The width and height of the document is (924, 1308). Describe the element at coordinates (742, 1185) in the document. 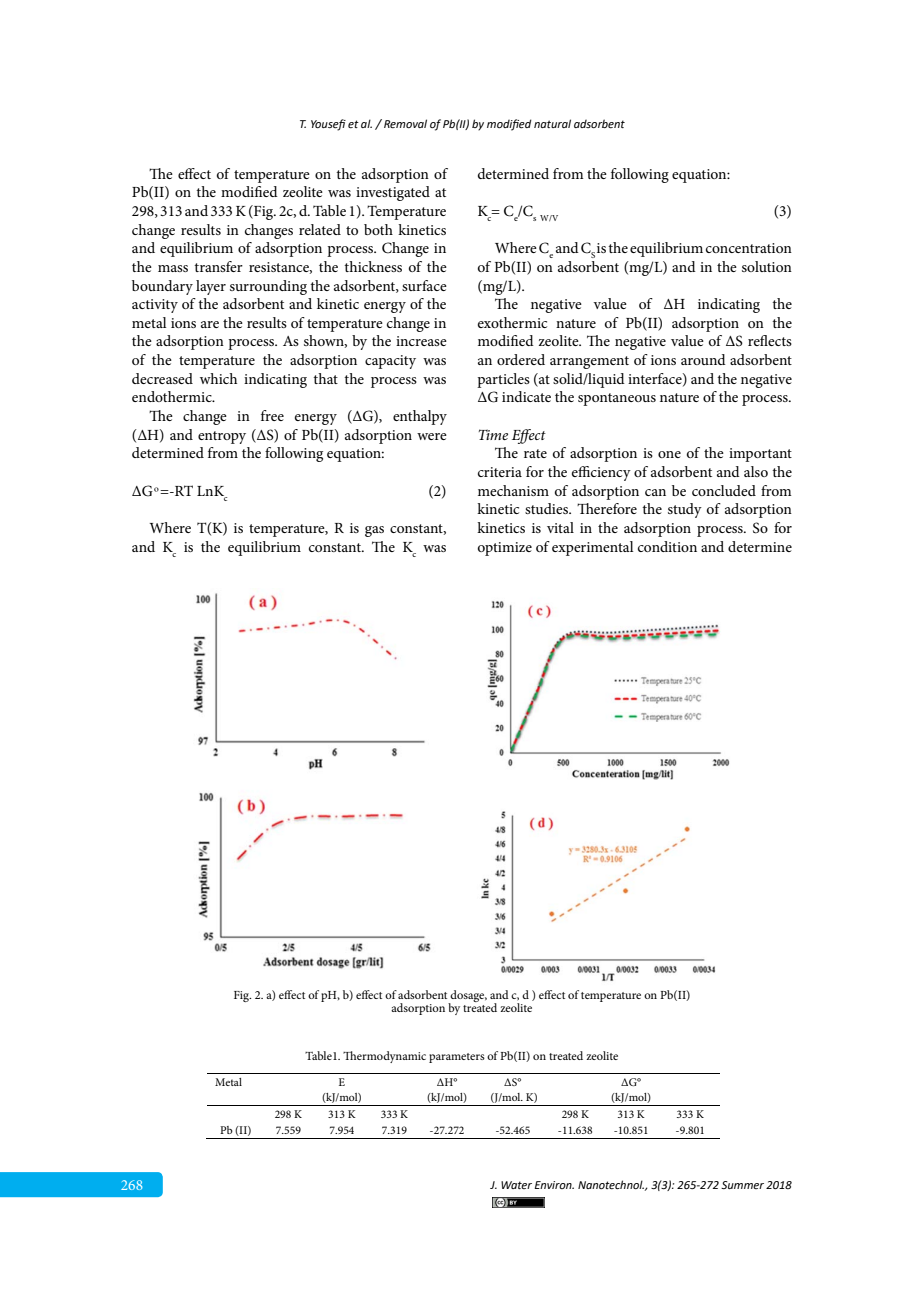

I see `Summer` at that location.
